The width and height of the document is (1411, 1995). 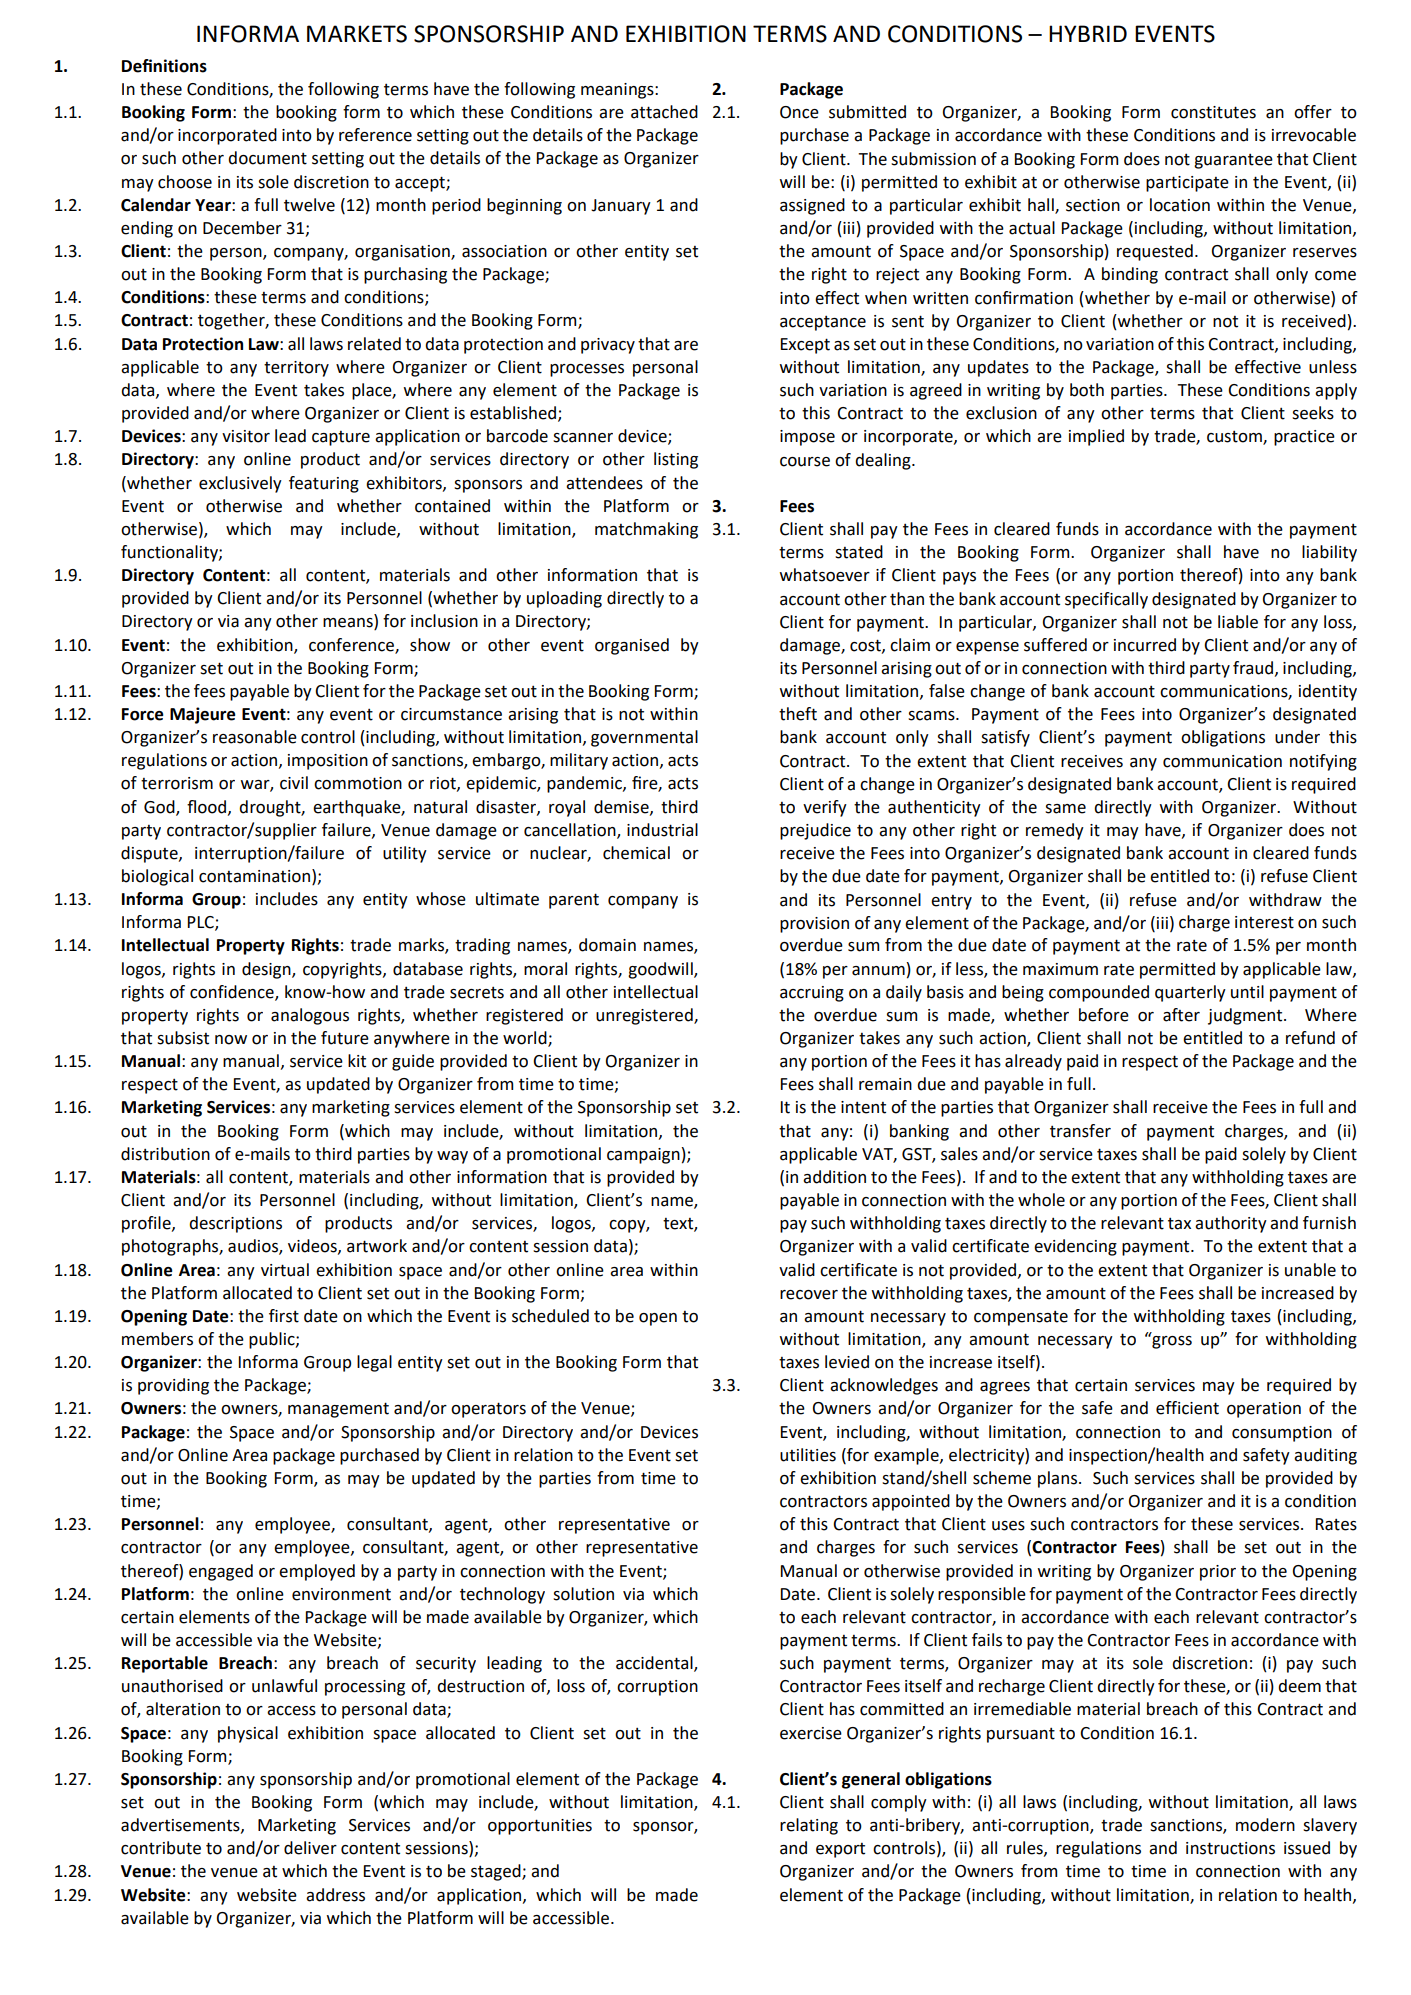 What do you see at coordinates (233, 992) in the document?
I see `confidence` at bounding box center [233, 992].
